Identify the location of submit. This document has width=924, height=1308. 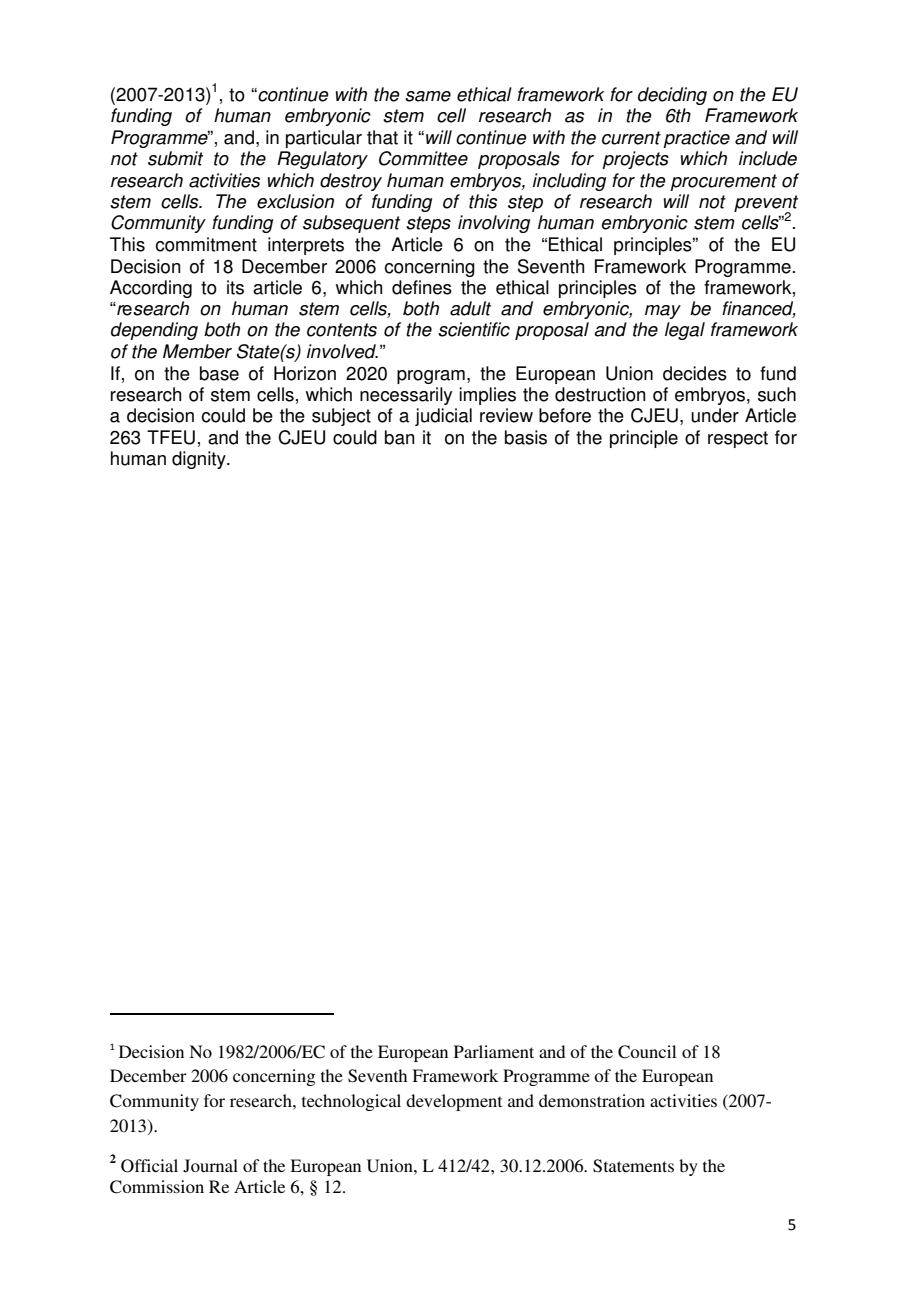
(175, 158).
